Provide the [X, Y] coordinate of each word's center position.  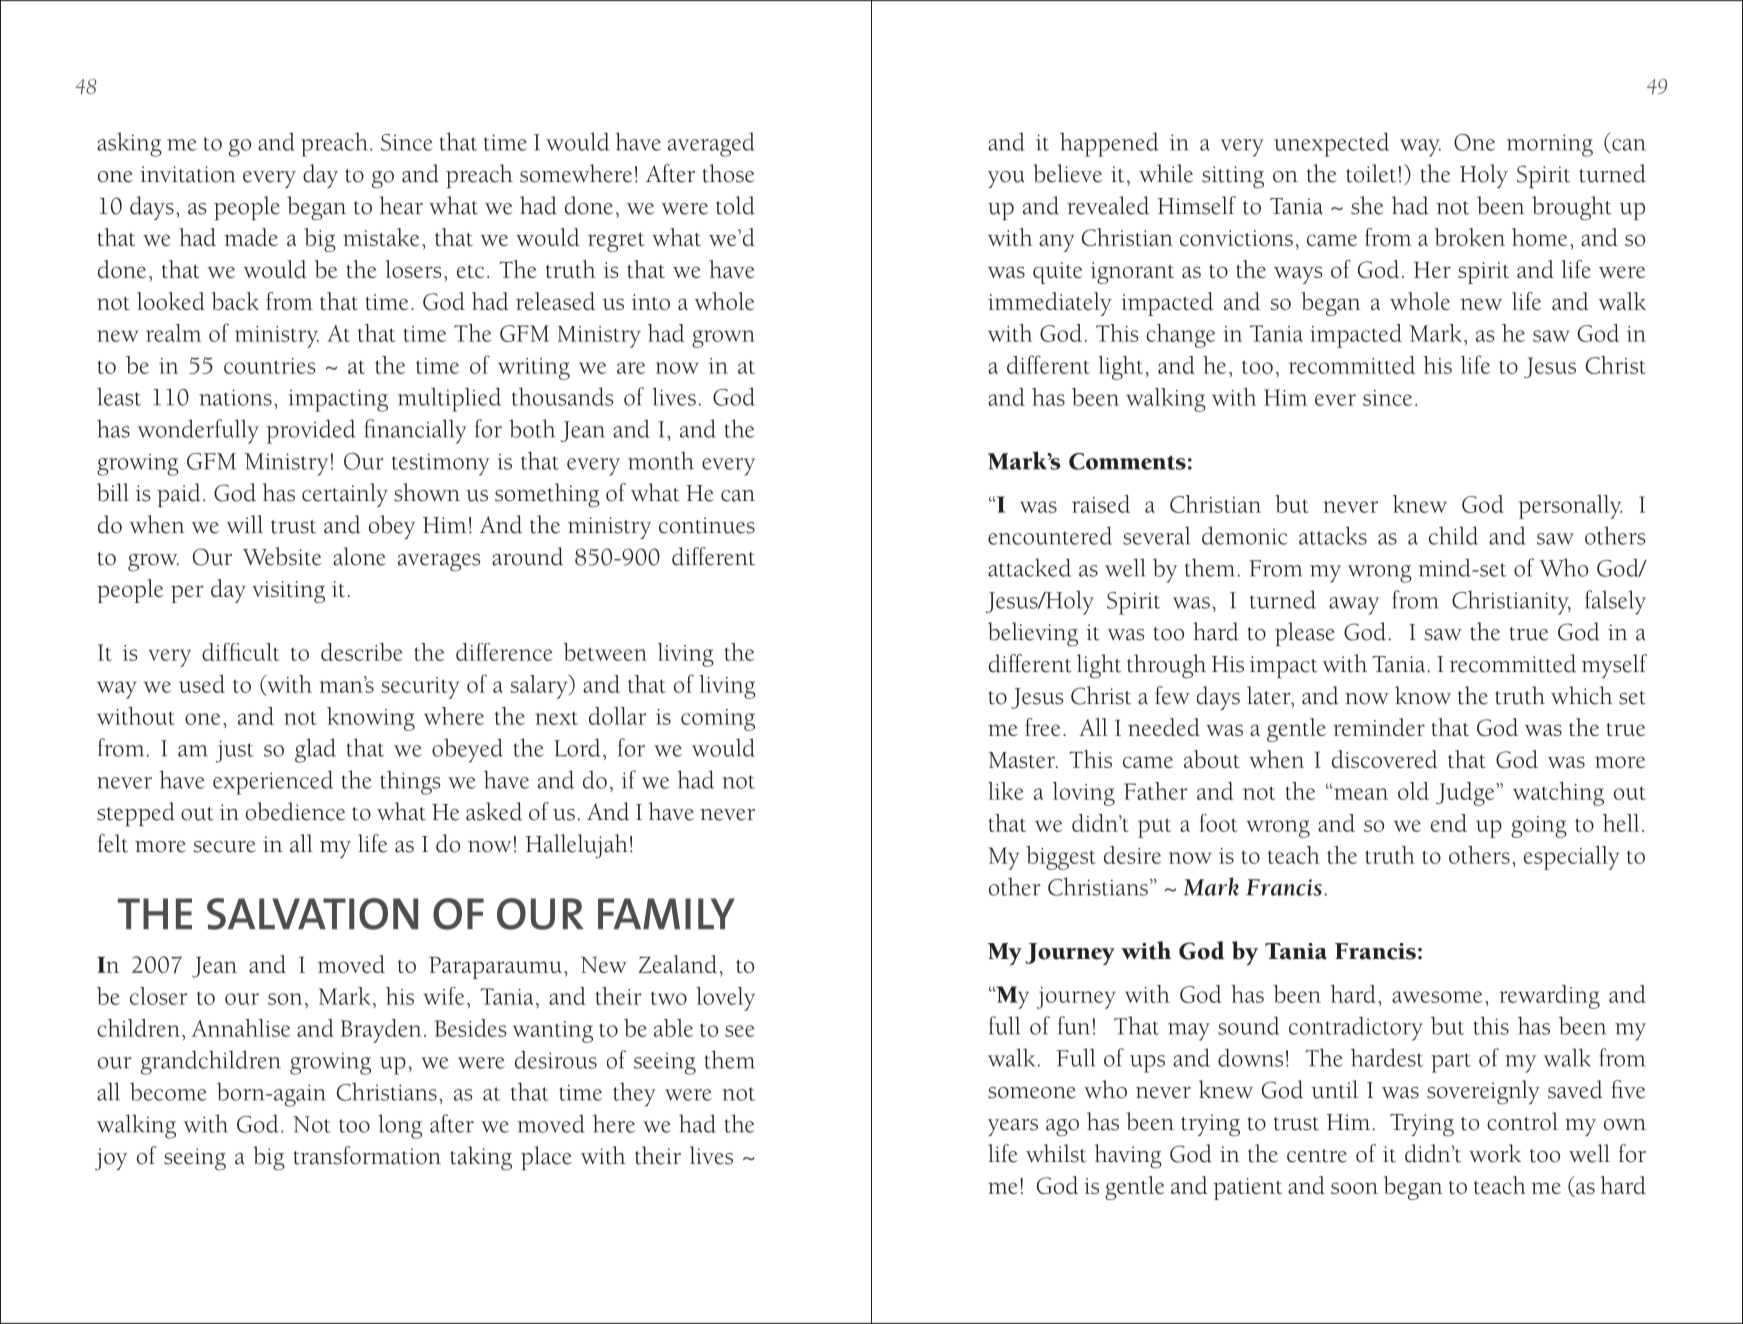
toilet [1371, 173]
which [1582, 695]
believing [1033, 634]
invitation [188, 174]
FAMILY [666, 913]
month [661, 460]
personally [1570, 507]
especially [1572, 858]
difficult [240, 652]
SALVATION [312, 914]
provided [311, 431]
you [1006, 179]
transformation [367, 1155]
